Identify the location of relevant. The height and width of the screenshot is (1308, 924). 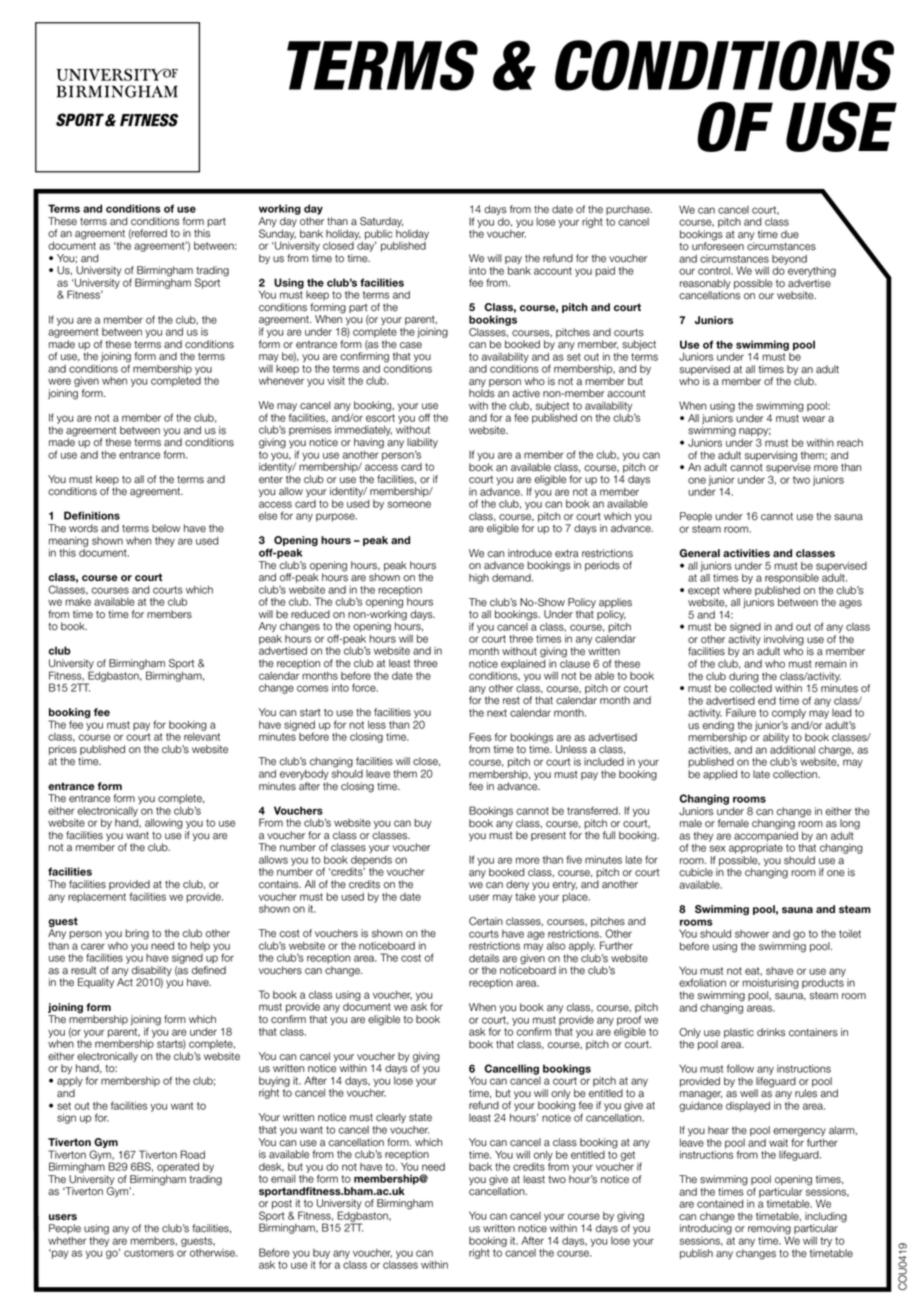
(202, 737).
